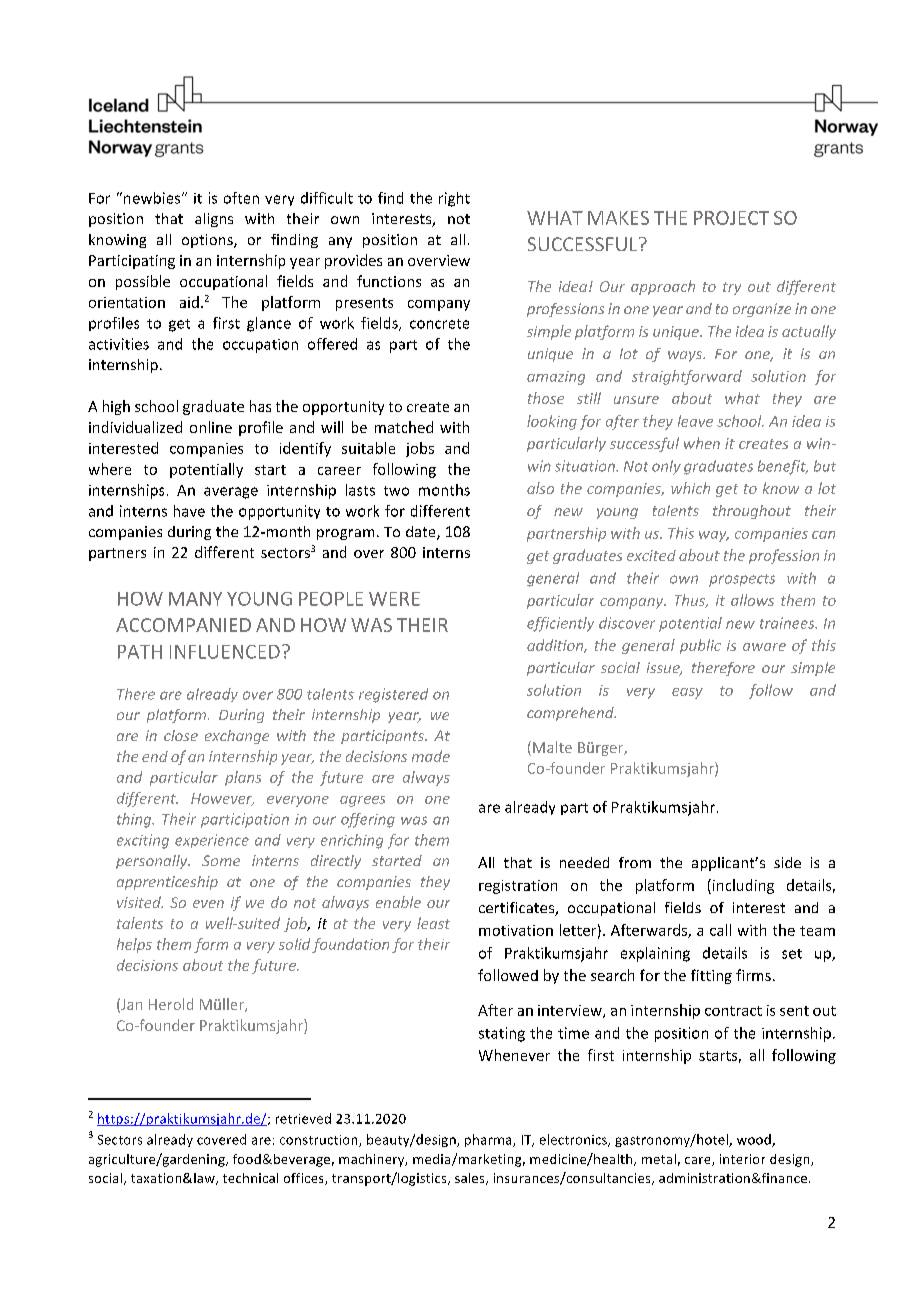 The image size is (924, 1308). Describe the element at coordinates (454, 199) in the screenshot. I see `right` at that location.
